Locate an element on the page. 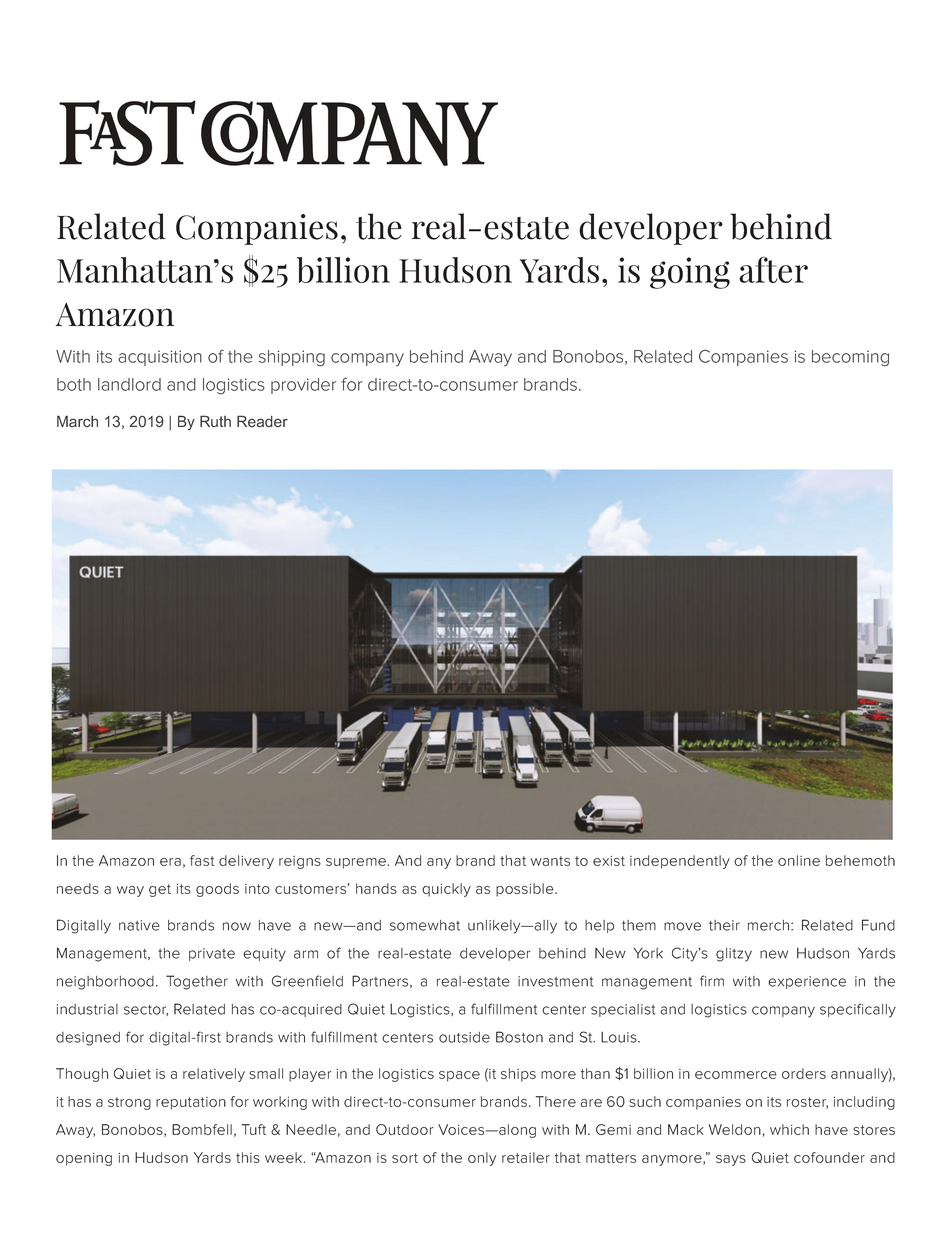 The image size is (952, 1233). wants is located at coordinates (550, 861).
